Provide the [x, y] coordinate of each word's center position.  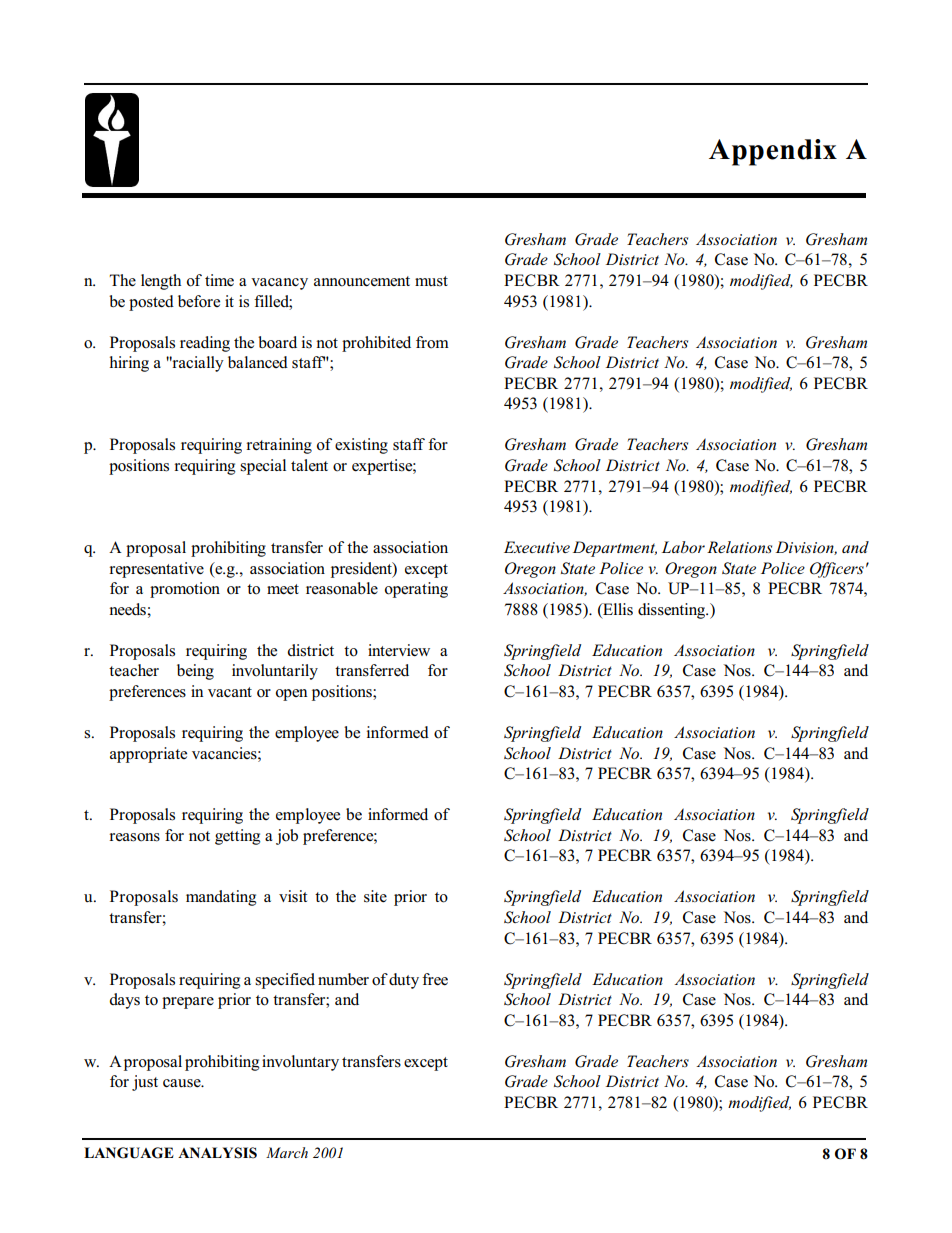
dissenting [673, 611]
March [287, 1152]
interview [399, 650]
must [431, 281]
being [195, 672]
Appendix [773, 152]
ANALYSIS [217, 1153]
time [219, 280]
